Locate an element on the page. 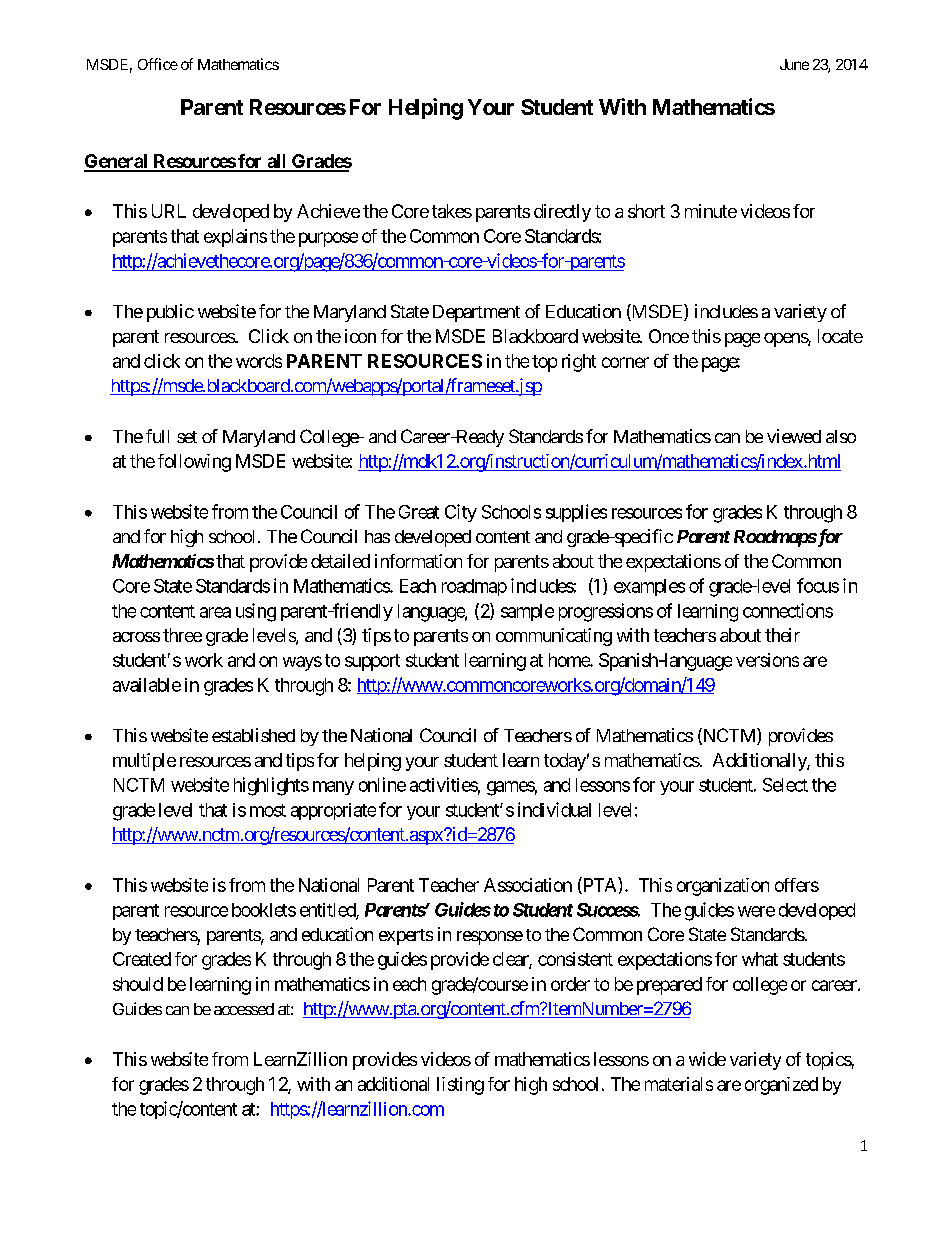 This image has width=952, height=1233. takes is located at coordinates (452, 211).
